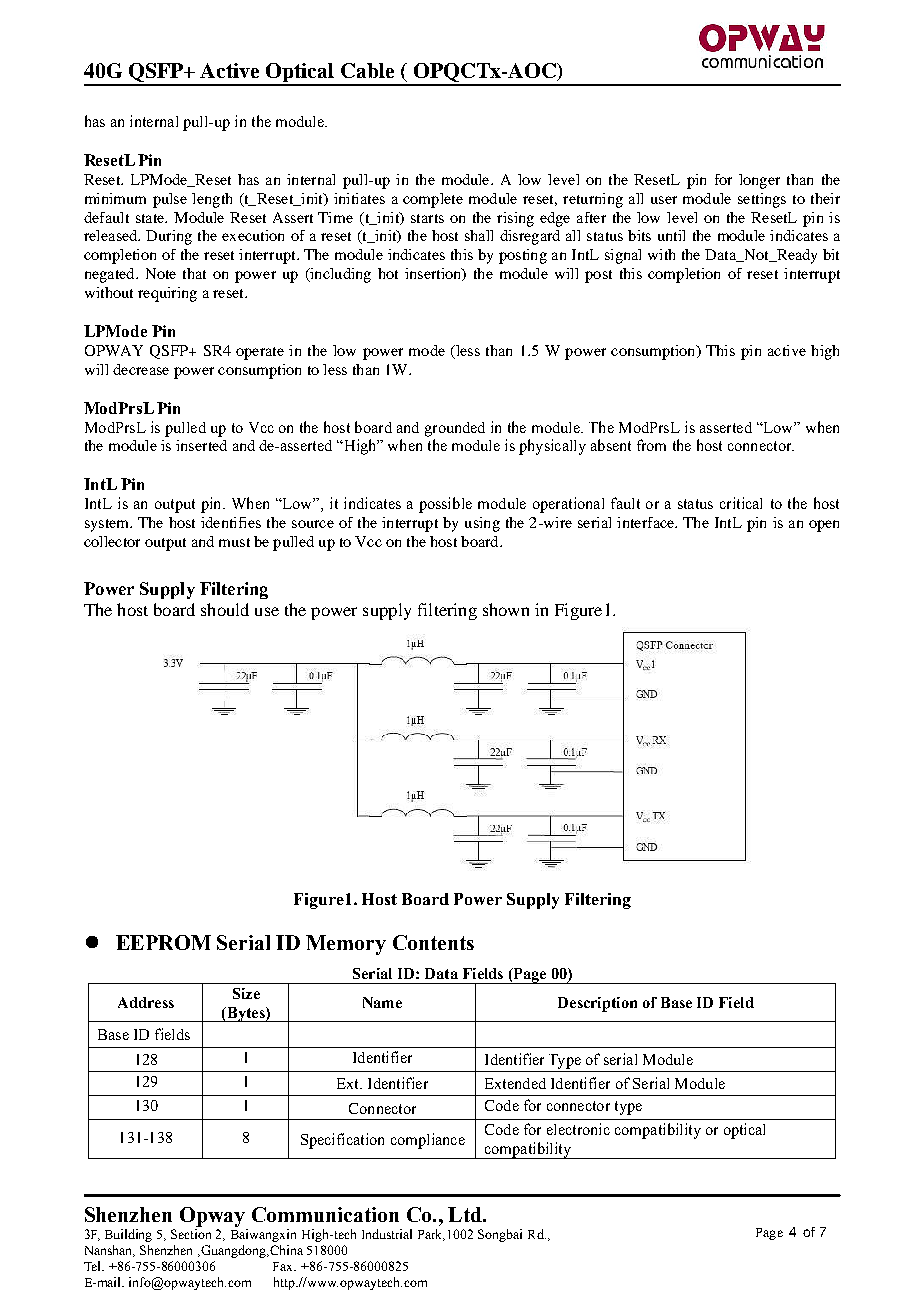 This image has height=1308, width=924. I want to click on pulse, so click(170, 200).
